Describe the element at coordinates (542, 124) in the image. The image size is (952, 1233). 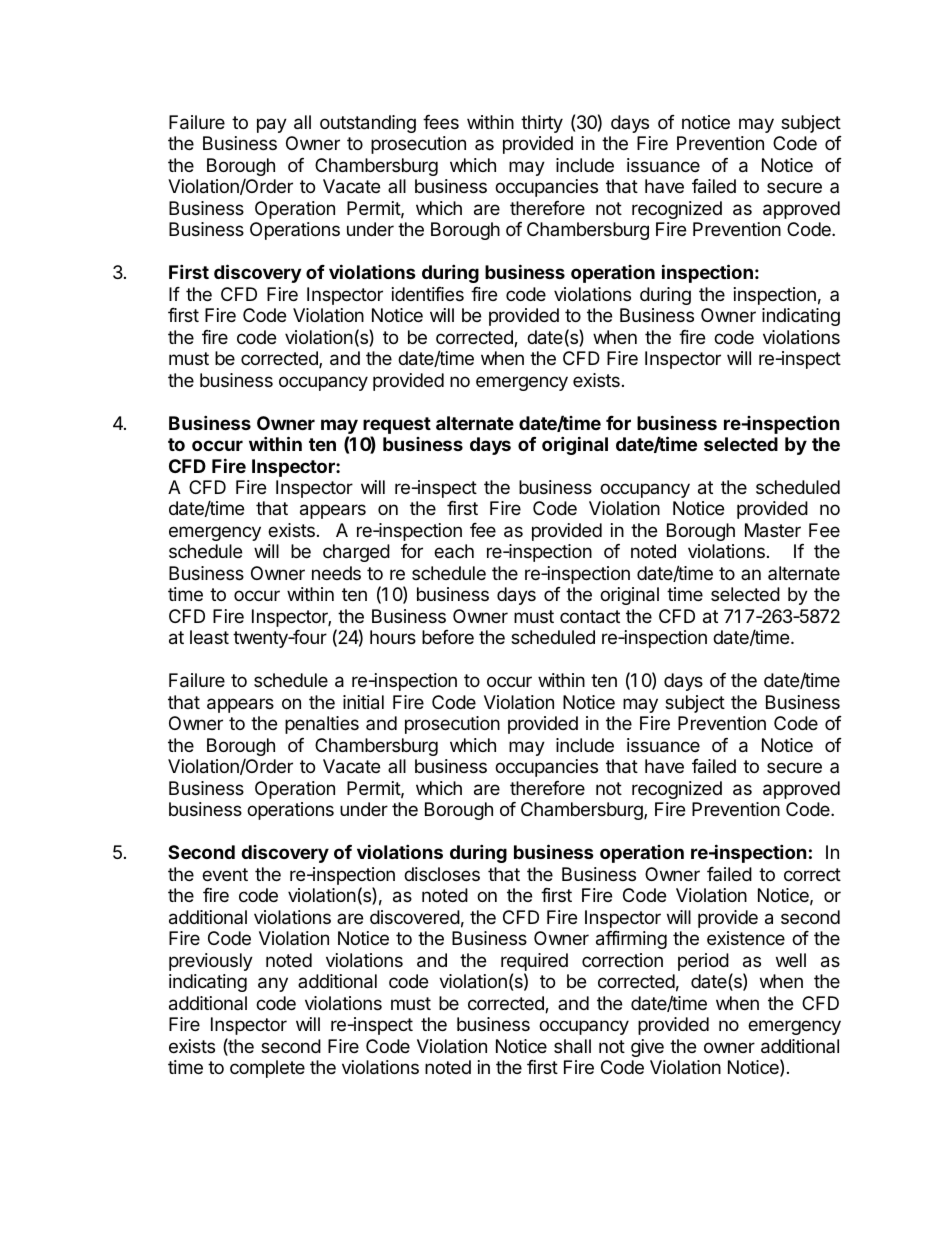
I see `thirty` at that location.
